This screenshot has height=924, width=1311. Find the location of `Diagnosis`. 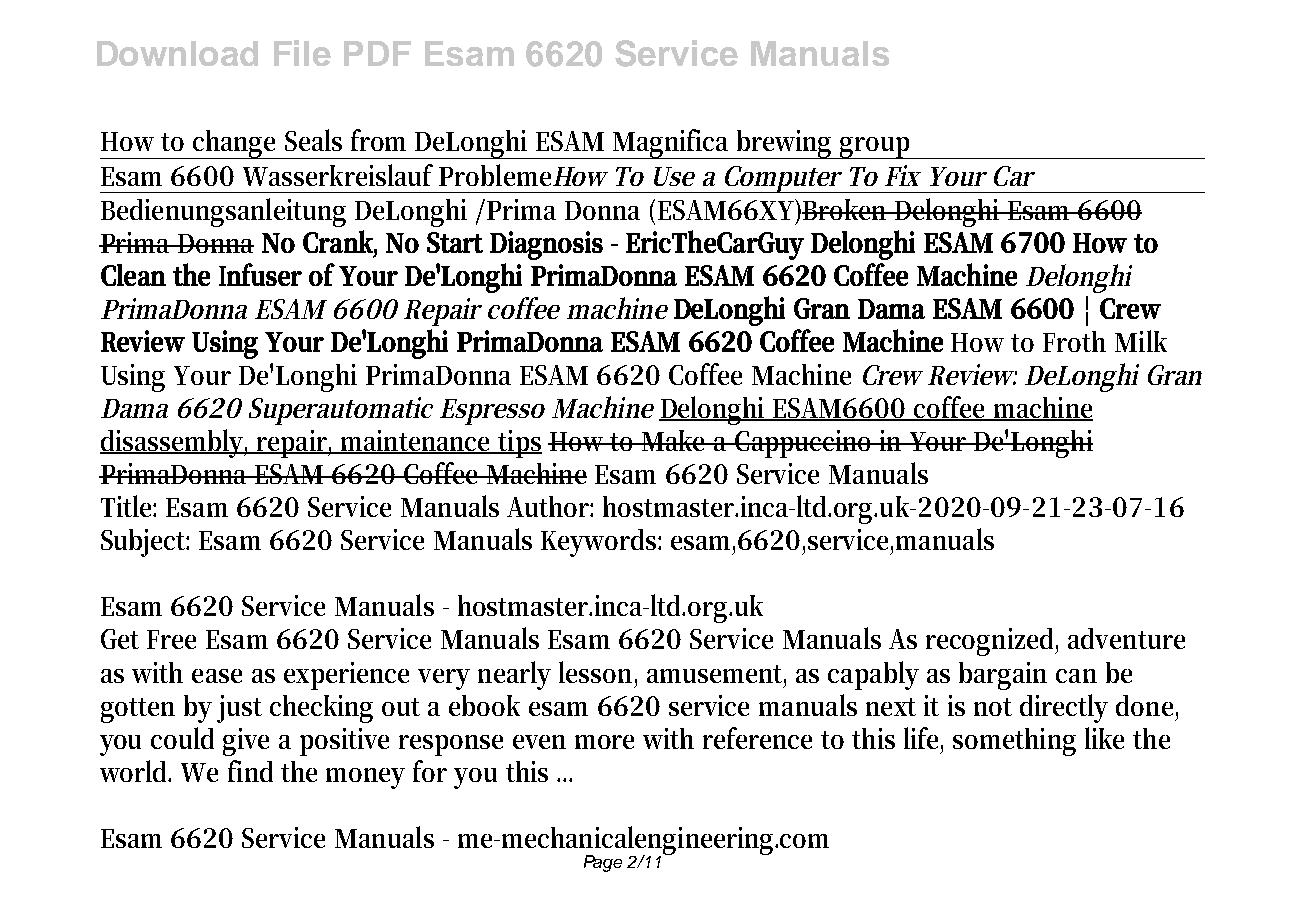

Diagnosis is located at coordinates (546, 245).
